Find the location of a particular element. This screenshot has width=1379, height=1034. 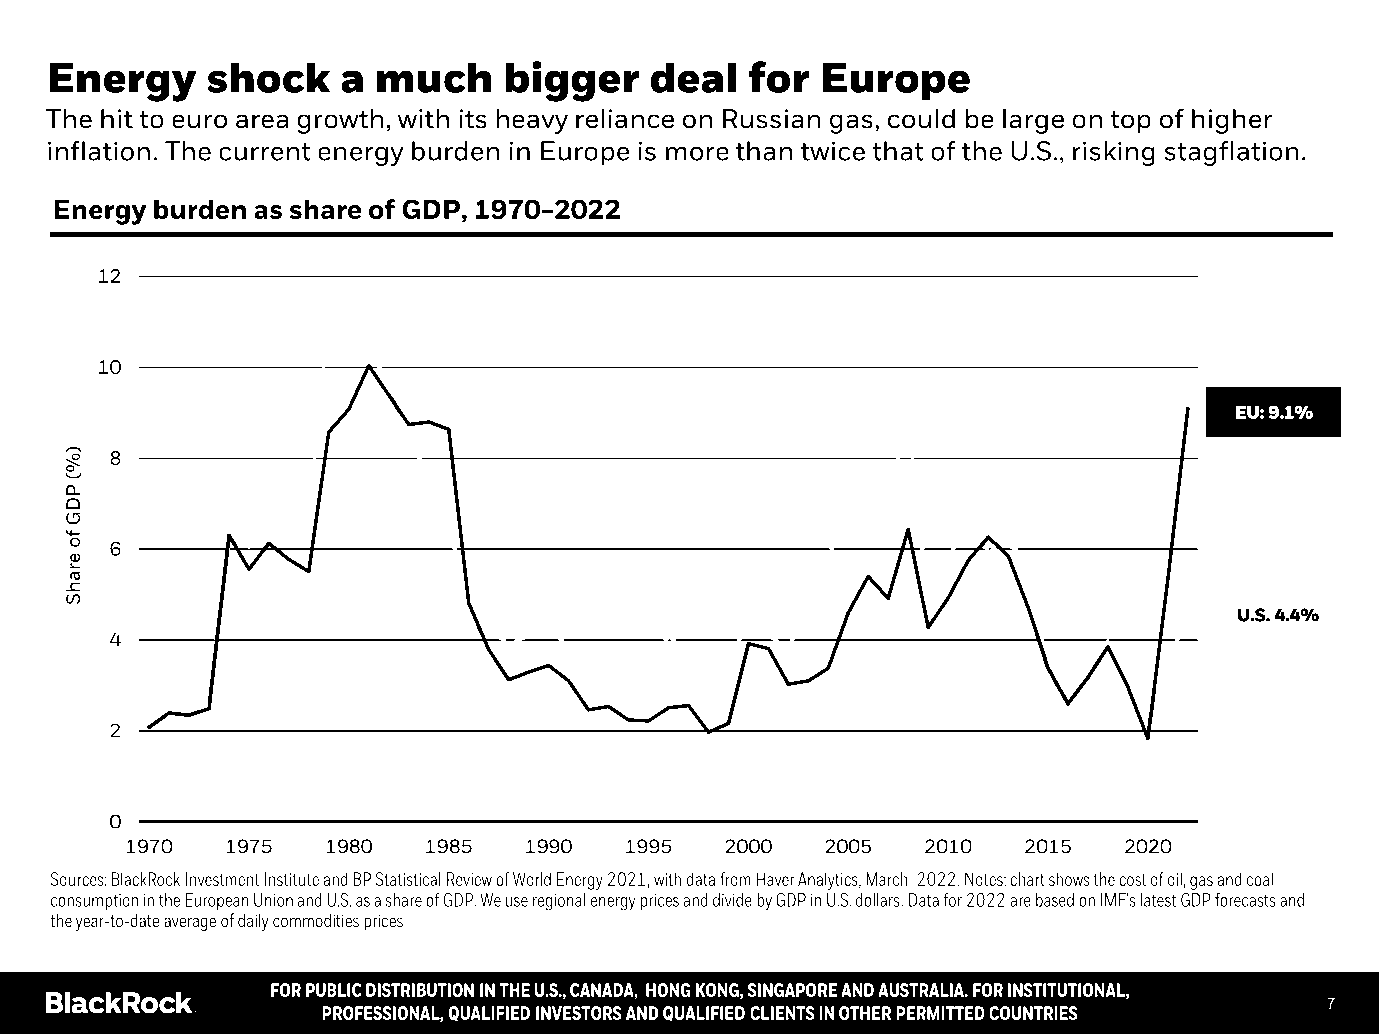

cost is located at coordinates (1133, 879).
